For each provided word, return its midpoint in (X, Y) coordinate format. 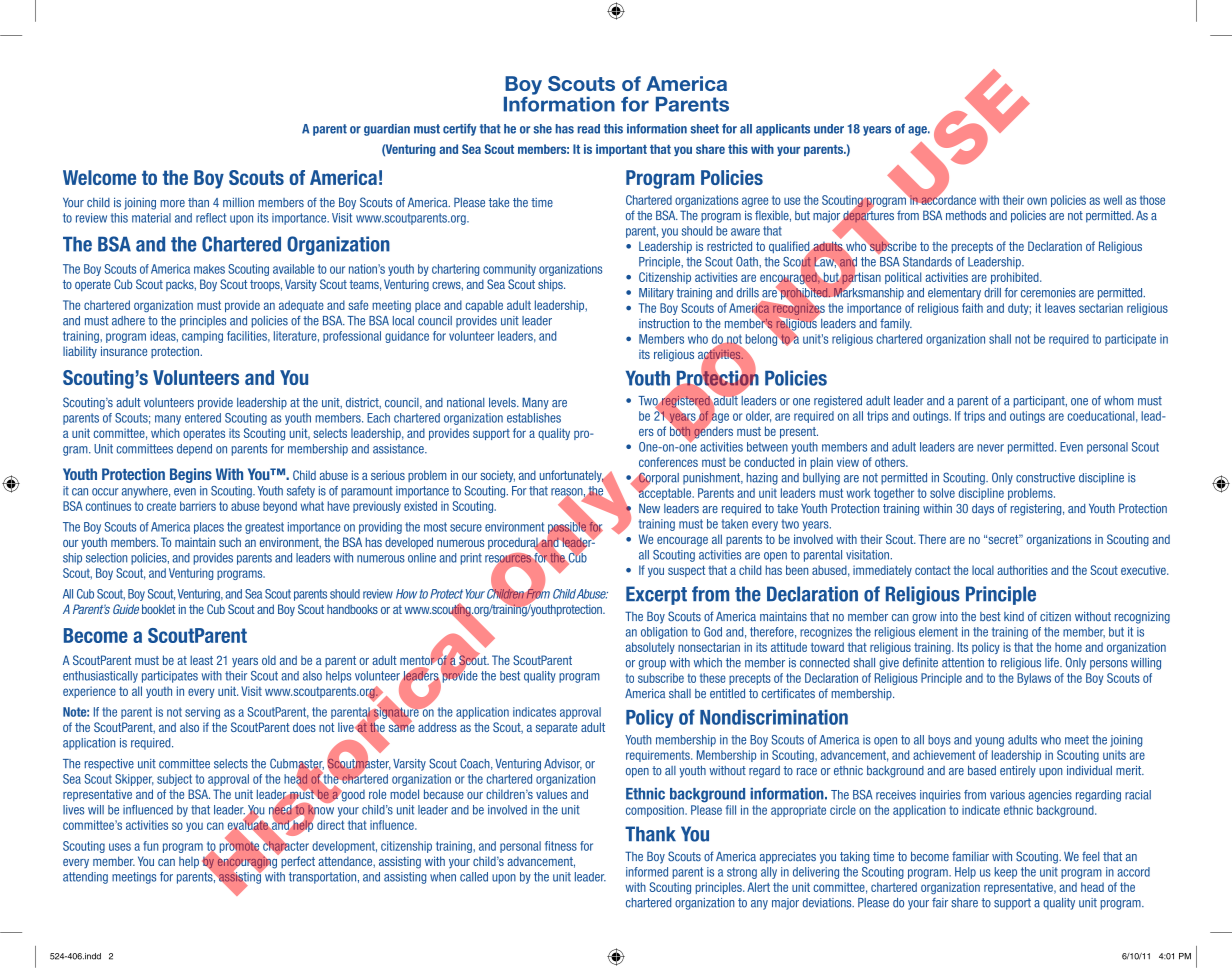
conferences (668, 462)
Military (656, 294)
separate (556, 728)
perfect (298, 862)
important (621, 150)
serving (202, 713)
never (990, 448)
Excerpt (656, 595)
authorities (1022, 570)
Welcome (99, 177)
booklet (158, 609)
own (1037, 201)
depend (194, 450)
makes (209, 269)
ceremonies (1048, 293)
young (989, 742)
